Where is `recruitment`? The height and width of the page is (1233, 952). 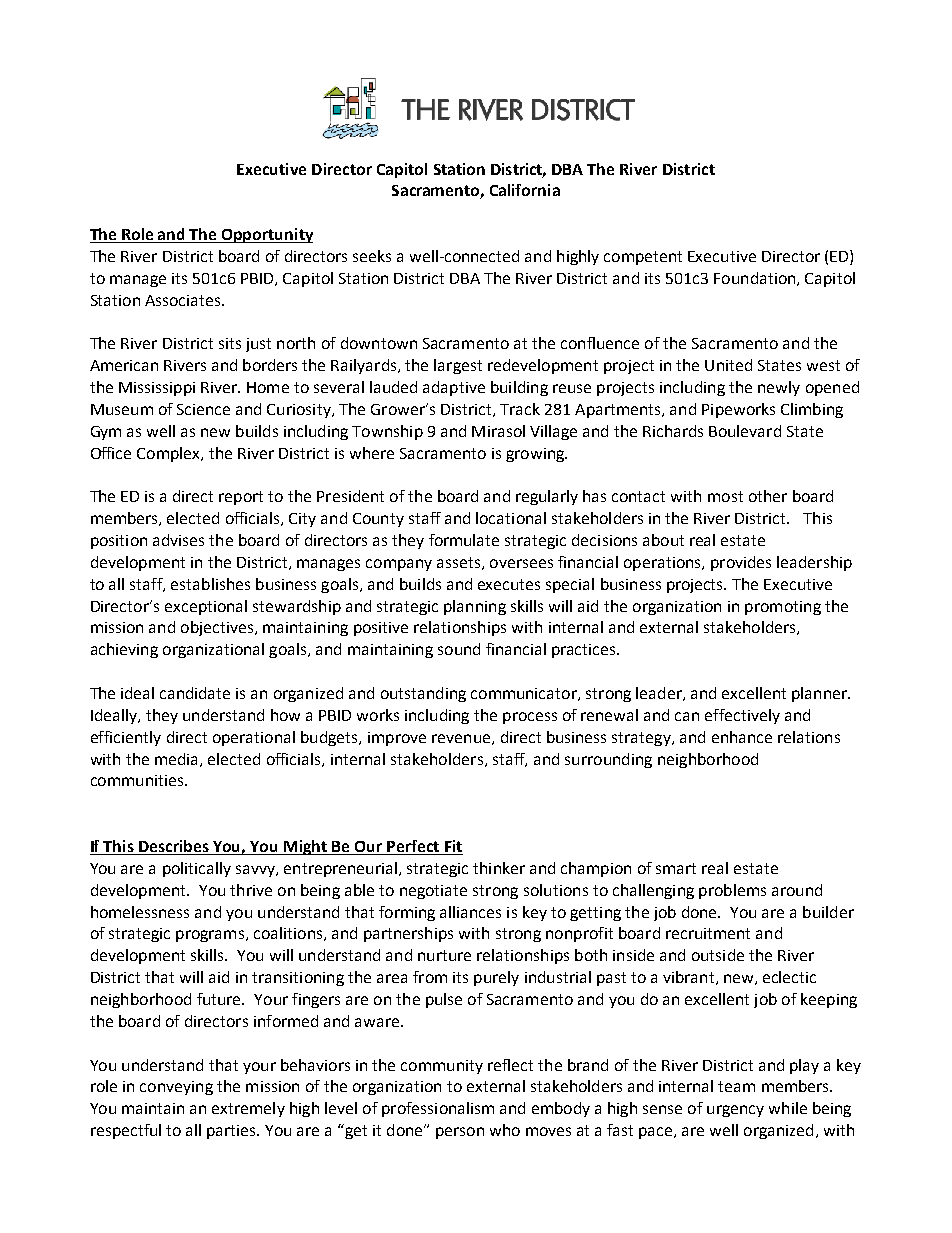
recruitment is located at coordinates (708, 933).
